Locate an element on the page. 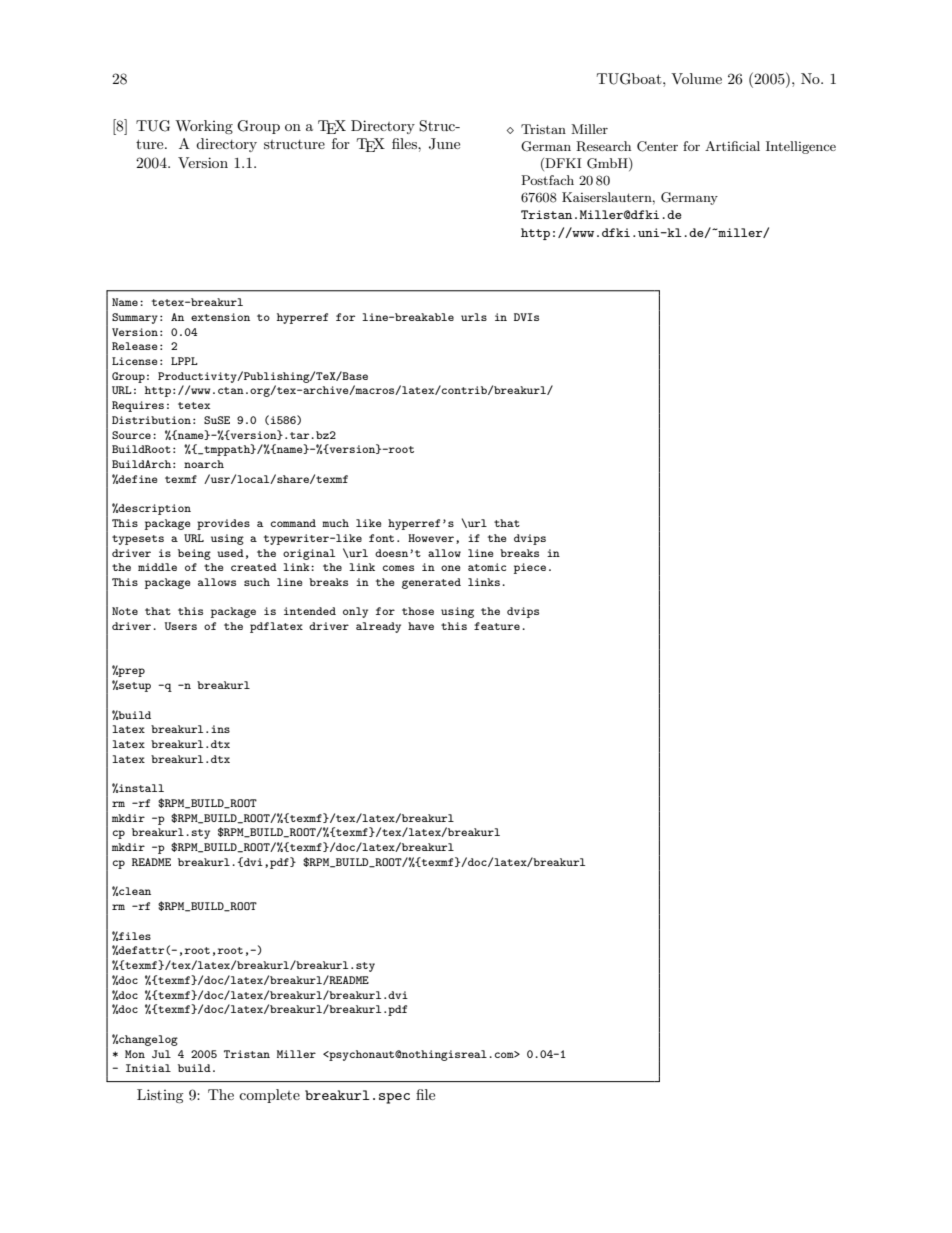  one is located at coordinates (450, 568).
